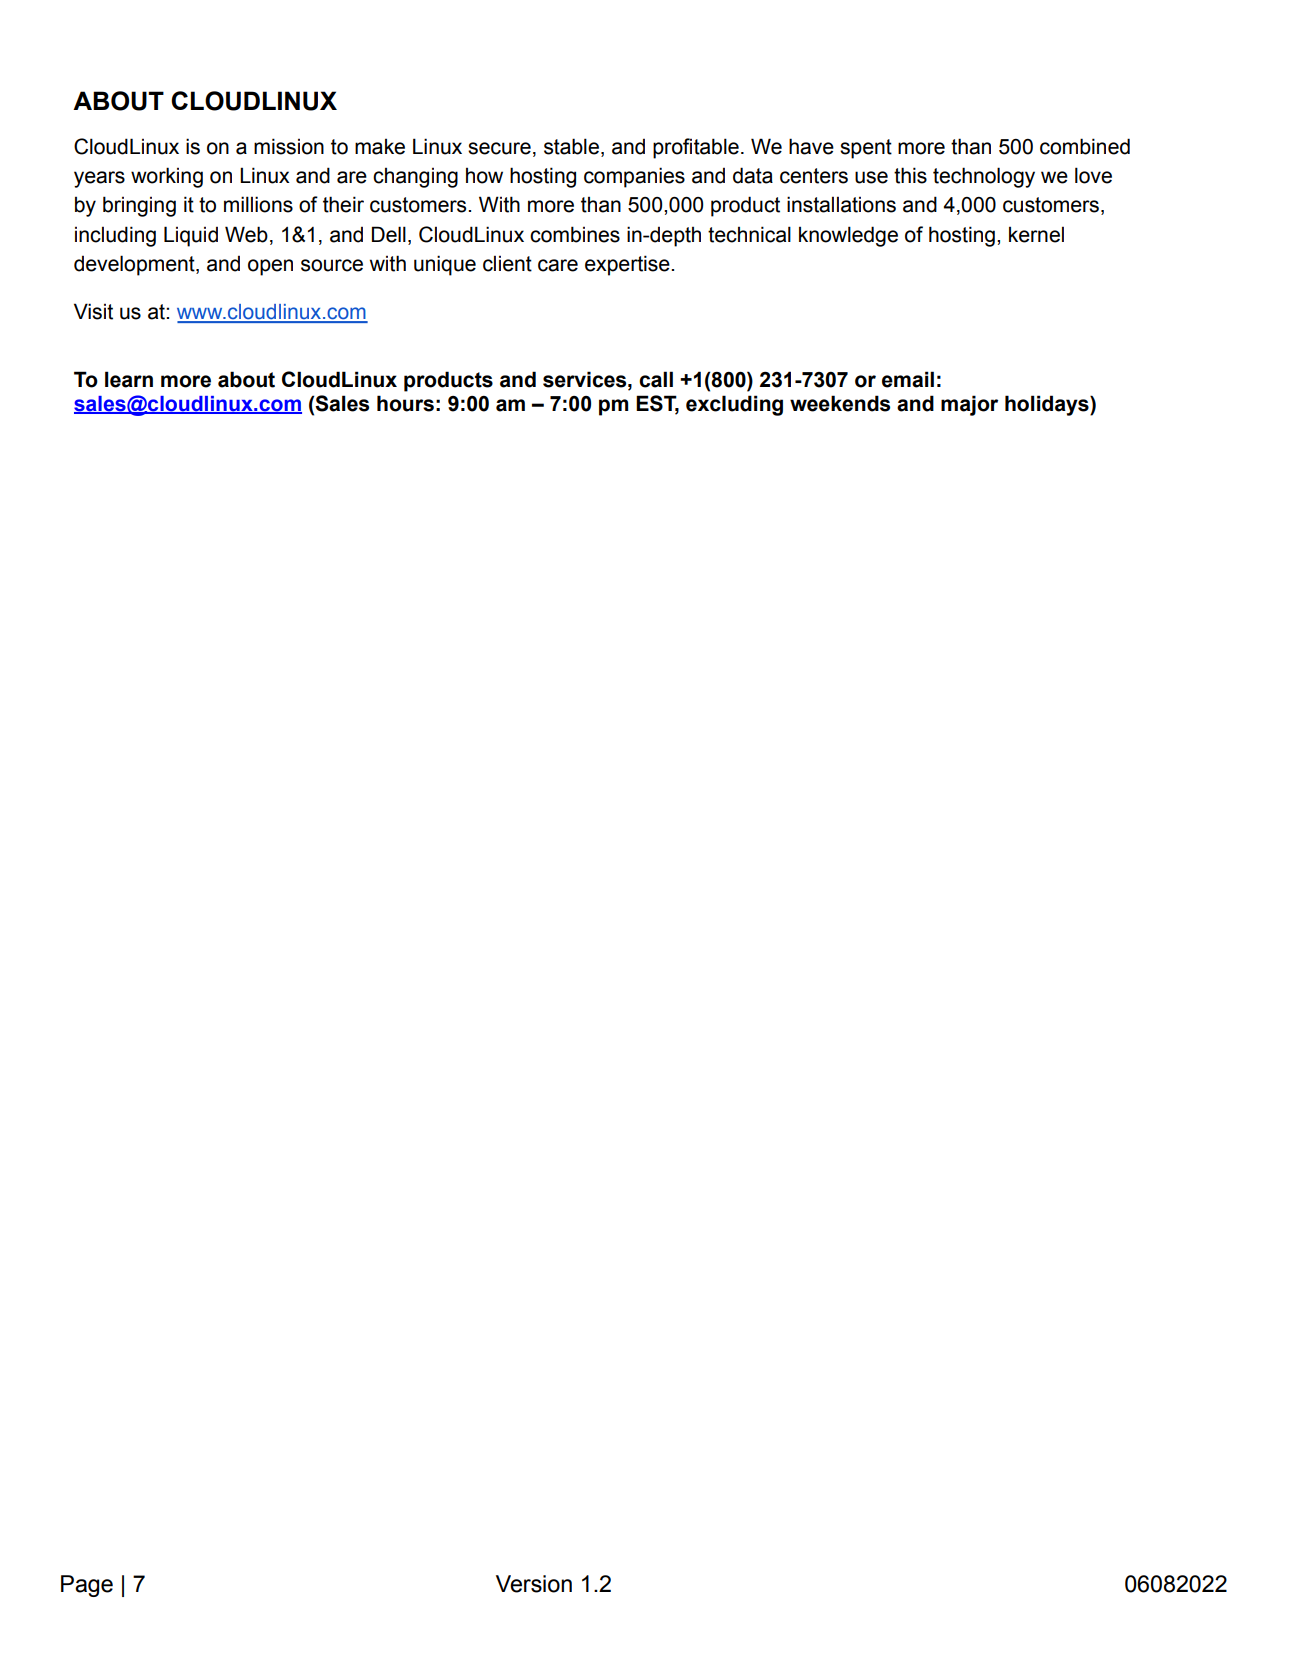  What do you see at coordinates (634, 177) in the screenshot?
I see `companies` at bounding box center [634, 177].
